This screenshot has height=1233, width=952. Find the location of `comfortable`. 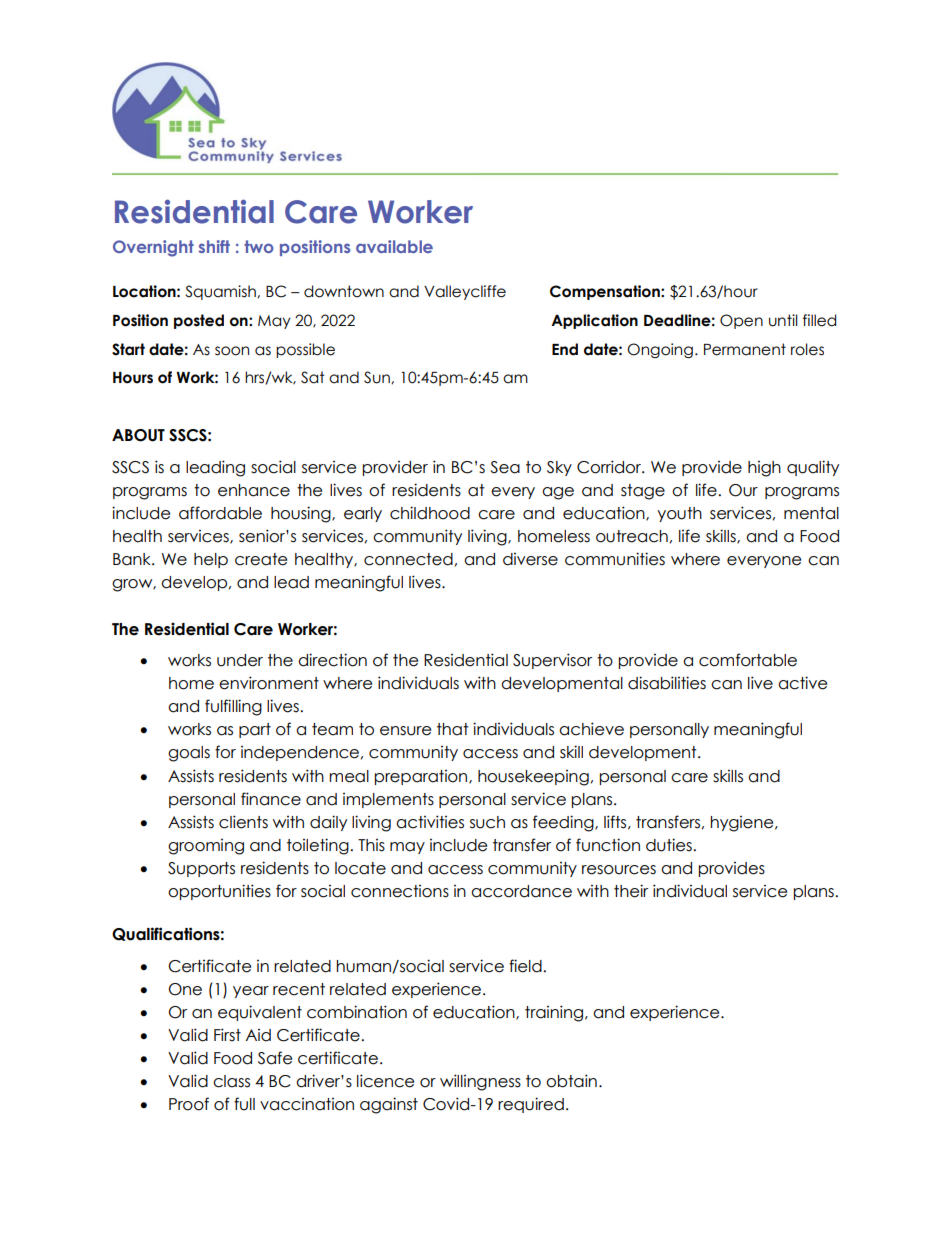

comfortable is located at coordinates (748, 660).
